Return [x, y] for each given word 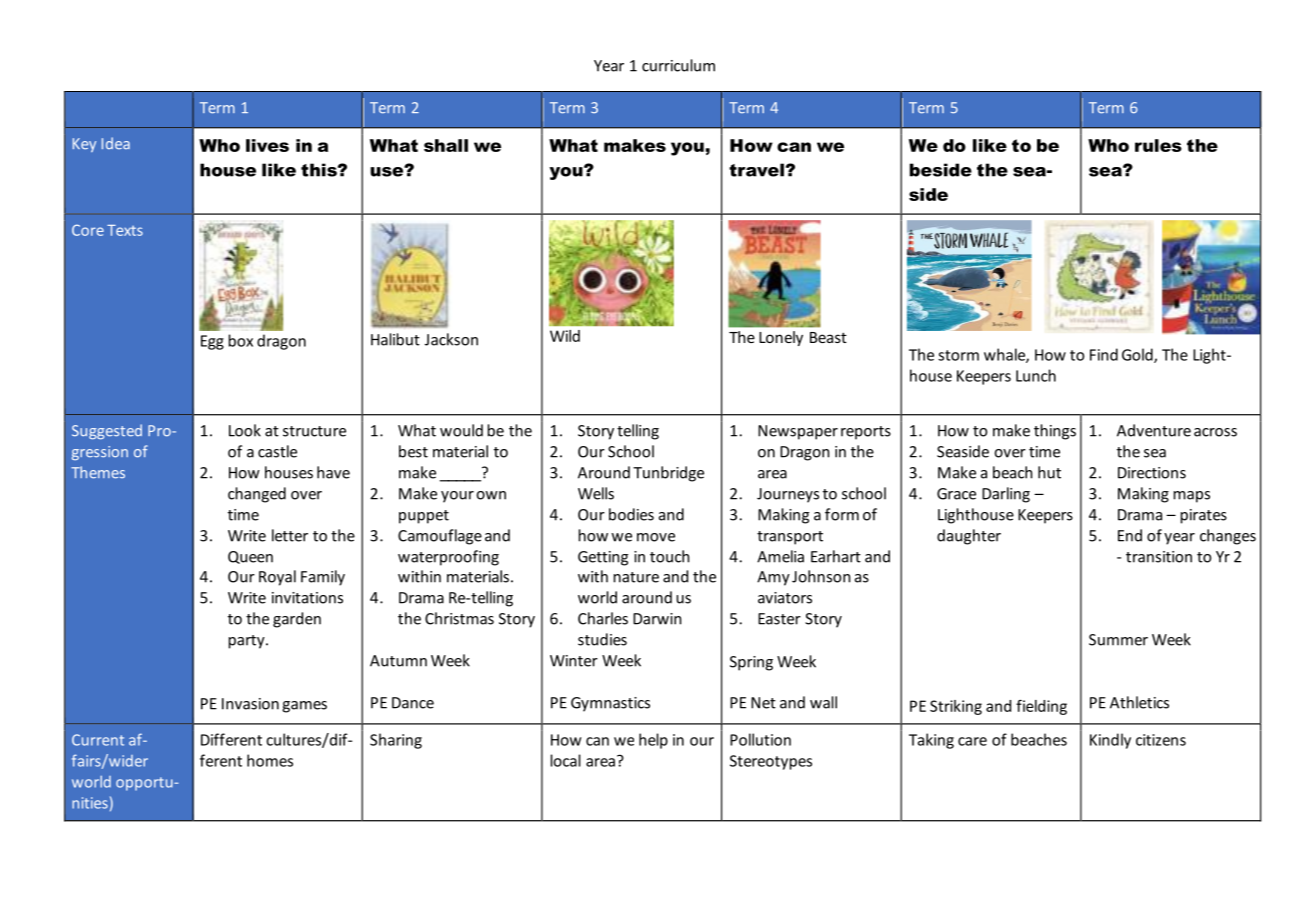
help [653, 741]
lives [267, 145]
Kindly [1110, 741]
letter [290, 535]
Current [98, 740]
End [1130, 535]
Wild [565, 336]
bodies [631, 514]
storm [958, 355]
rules [1158, 145]
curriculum [678, 65]
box [241, 340]
